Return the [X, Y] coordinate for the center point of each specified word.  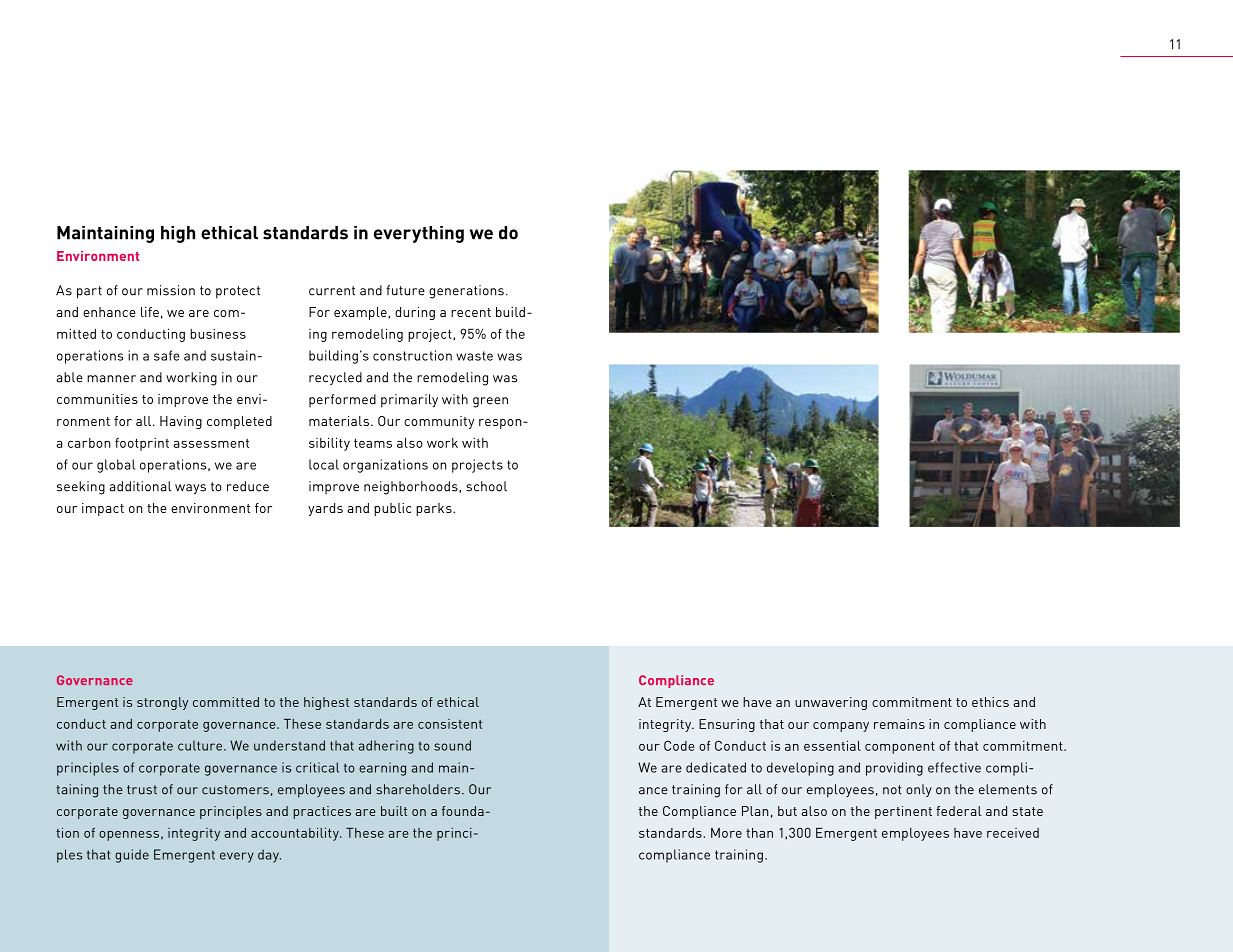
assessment [211, 443]
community [439, 422]
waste [474, 356]
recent [471, 312]
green [490, 402]
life [150, 312]
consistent [450, 724]
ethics [990, 702]
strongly [162, 703]
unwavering [831, 703]
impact [103, 509]
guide [132, 856]
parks [435, 509]
